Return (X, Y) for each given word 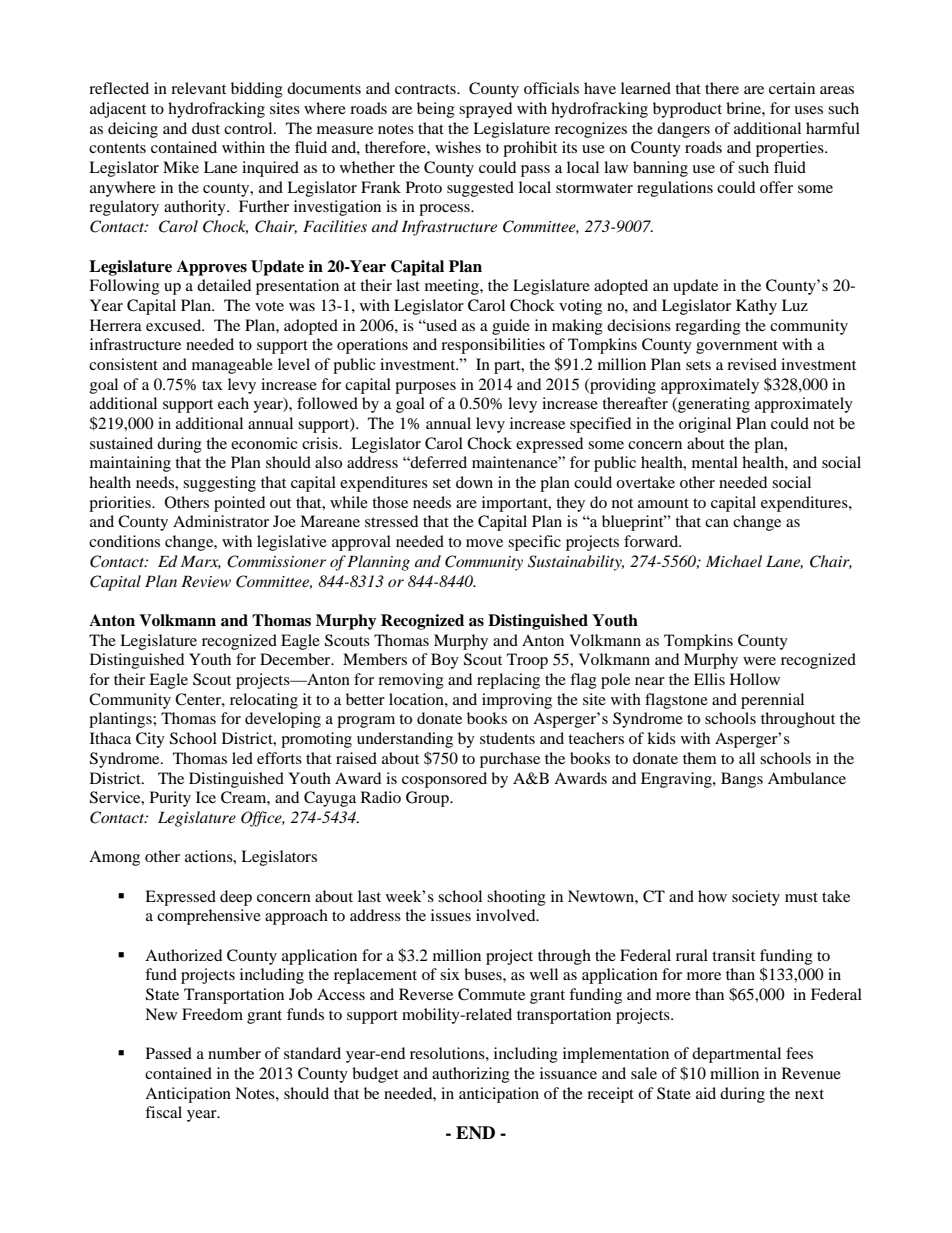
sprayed (485, 110)
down (474, 482)
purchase (510, 760)
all (747, 758)
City (150, 740)
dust (206, 128)
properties (791, 149)
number (234, 1053)
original (705, 425)
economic (264, 443)
